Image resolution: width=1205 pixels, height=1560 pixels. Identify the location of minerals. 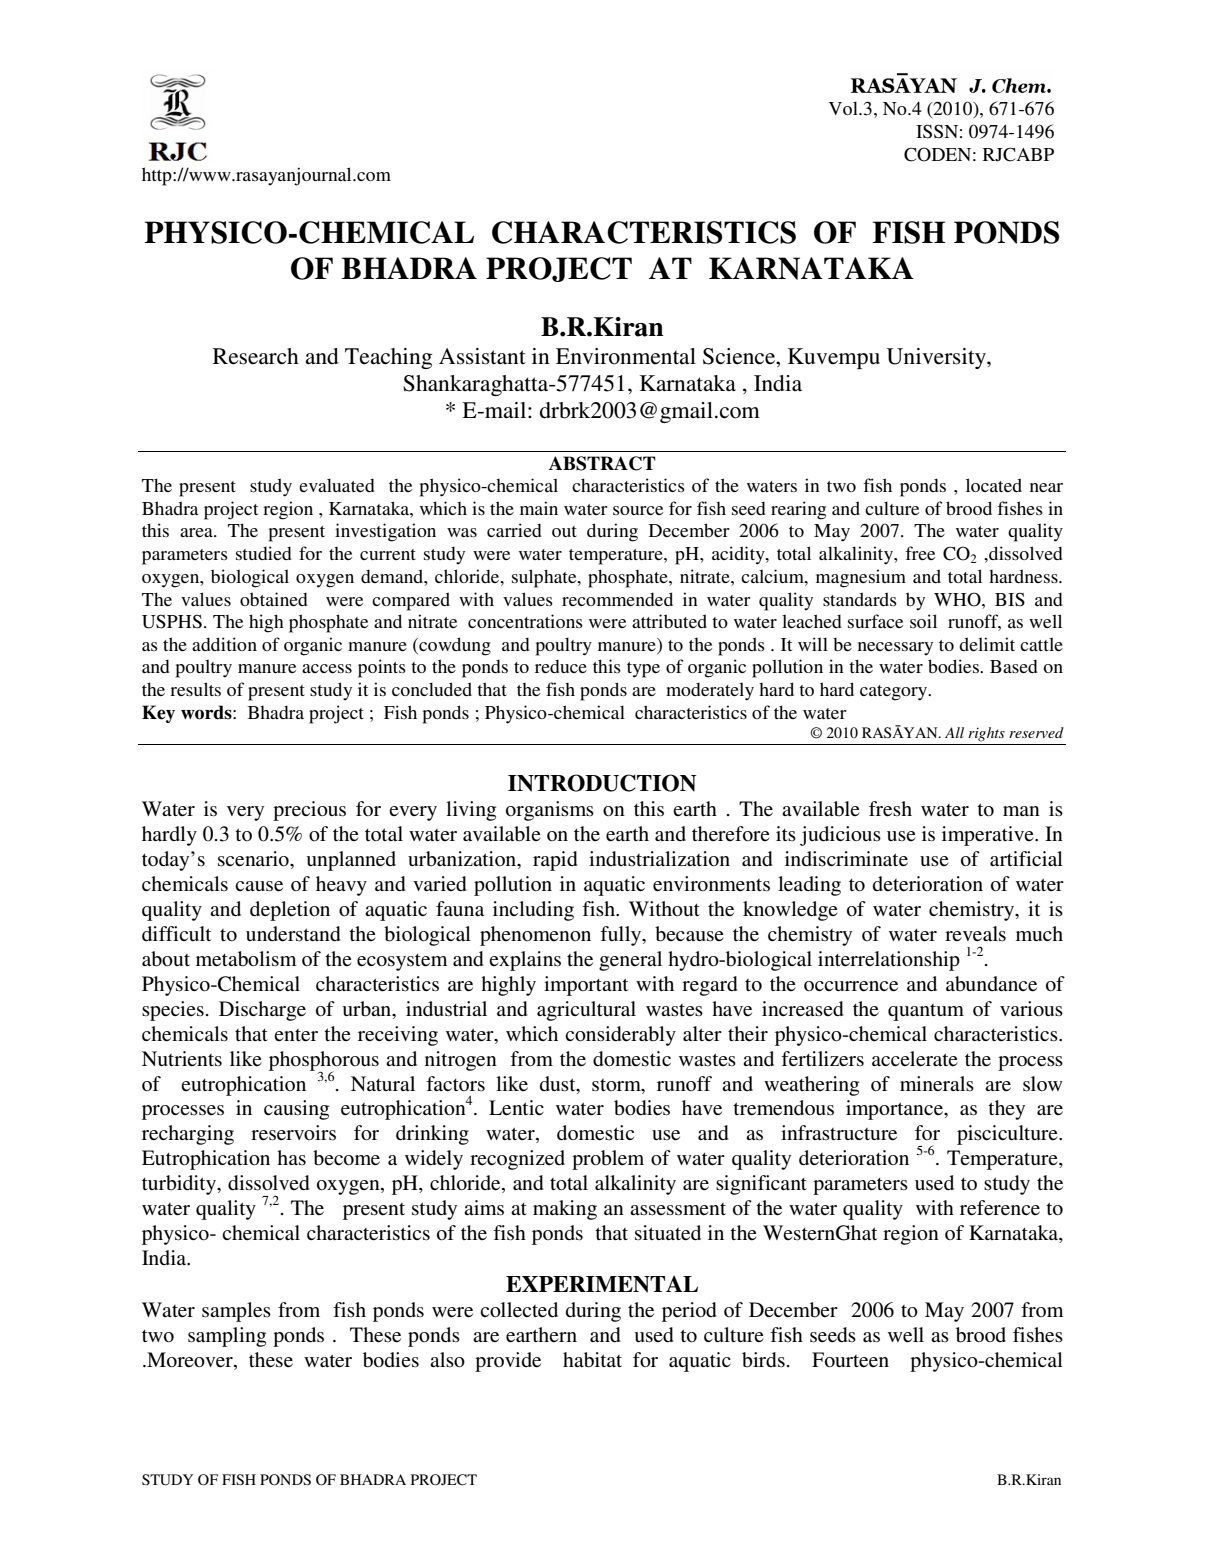
(937, 1084).
